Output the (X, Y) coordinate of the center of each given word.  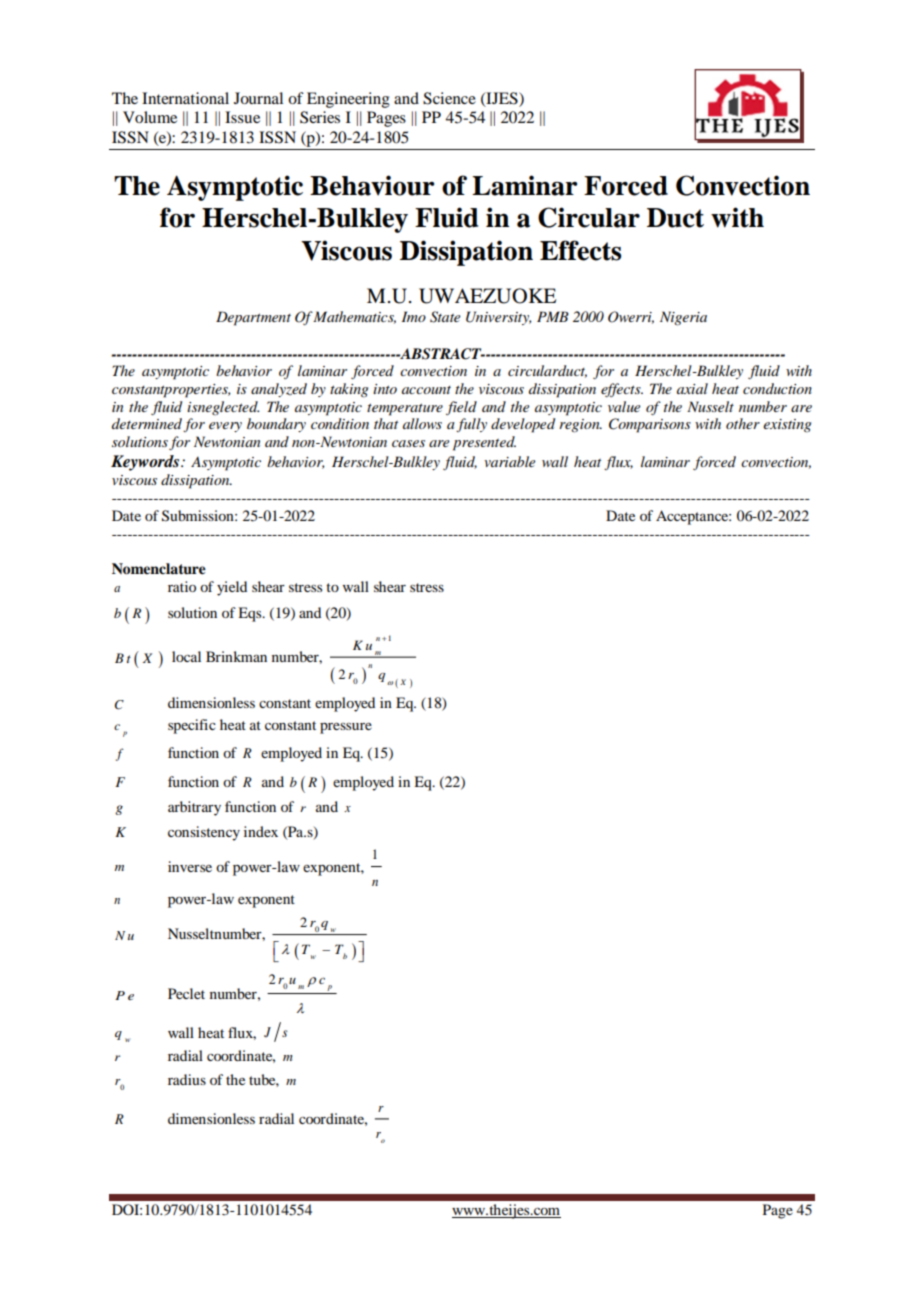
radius (187, 1079)
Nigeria (683, 318)
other (743, 423)
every (225, 427)
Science (449, 98)
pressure (346, 728)
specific (192, 726)
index (261, 831)
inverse (190, 866)
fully (471, 425)
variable (509, 461)
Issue (242, 117)
